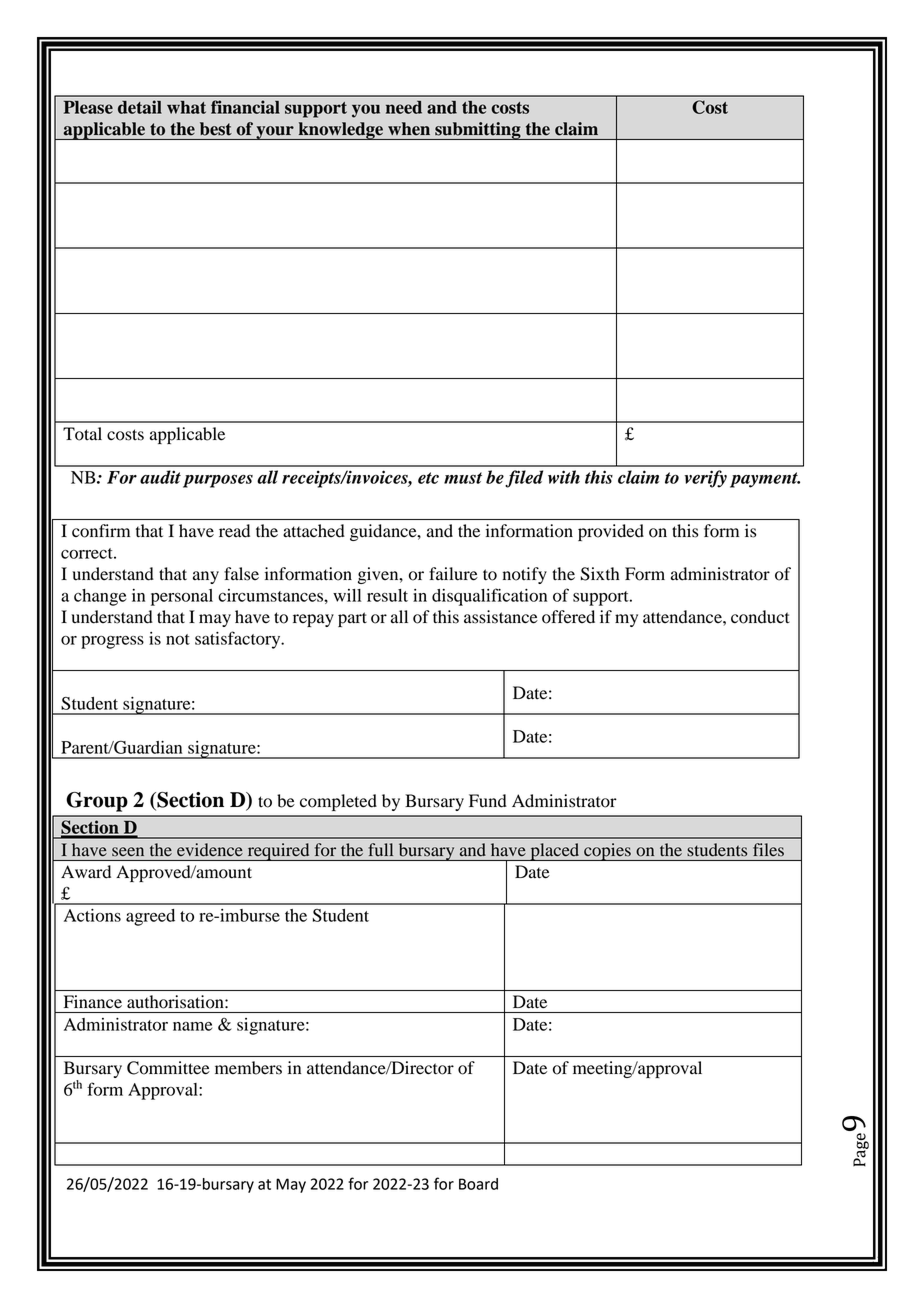  Describe the element at coordinates (186, 107) in the screenshot. I see `what` at that location.
